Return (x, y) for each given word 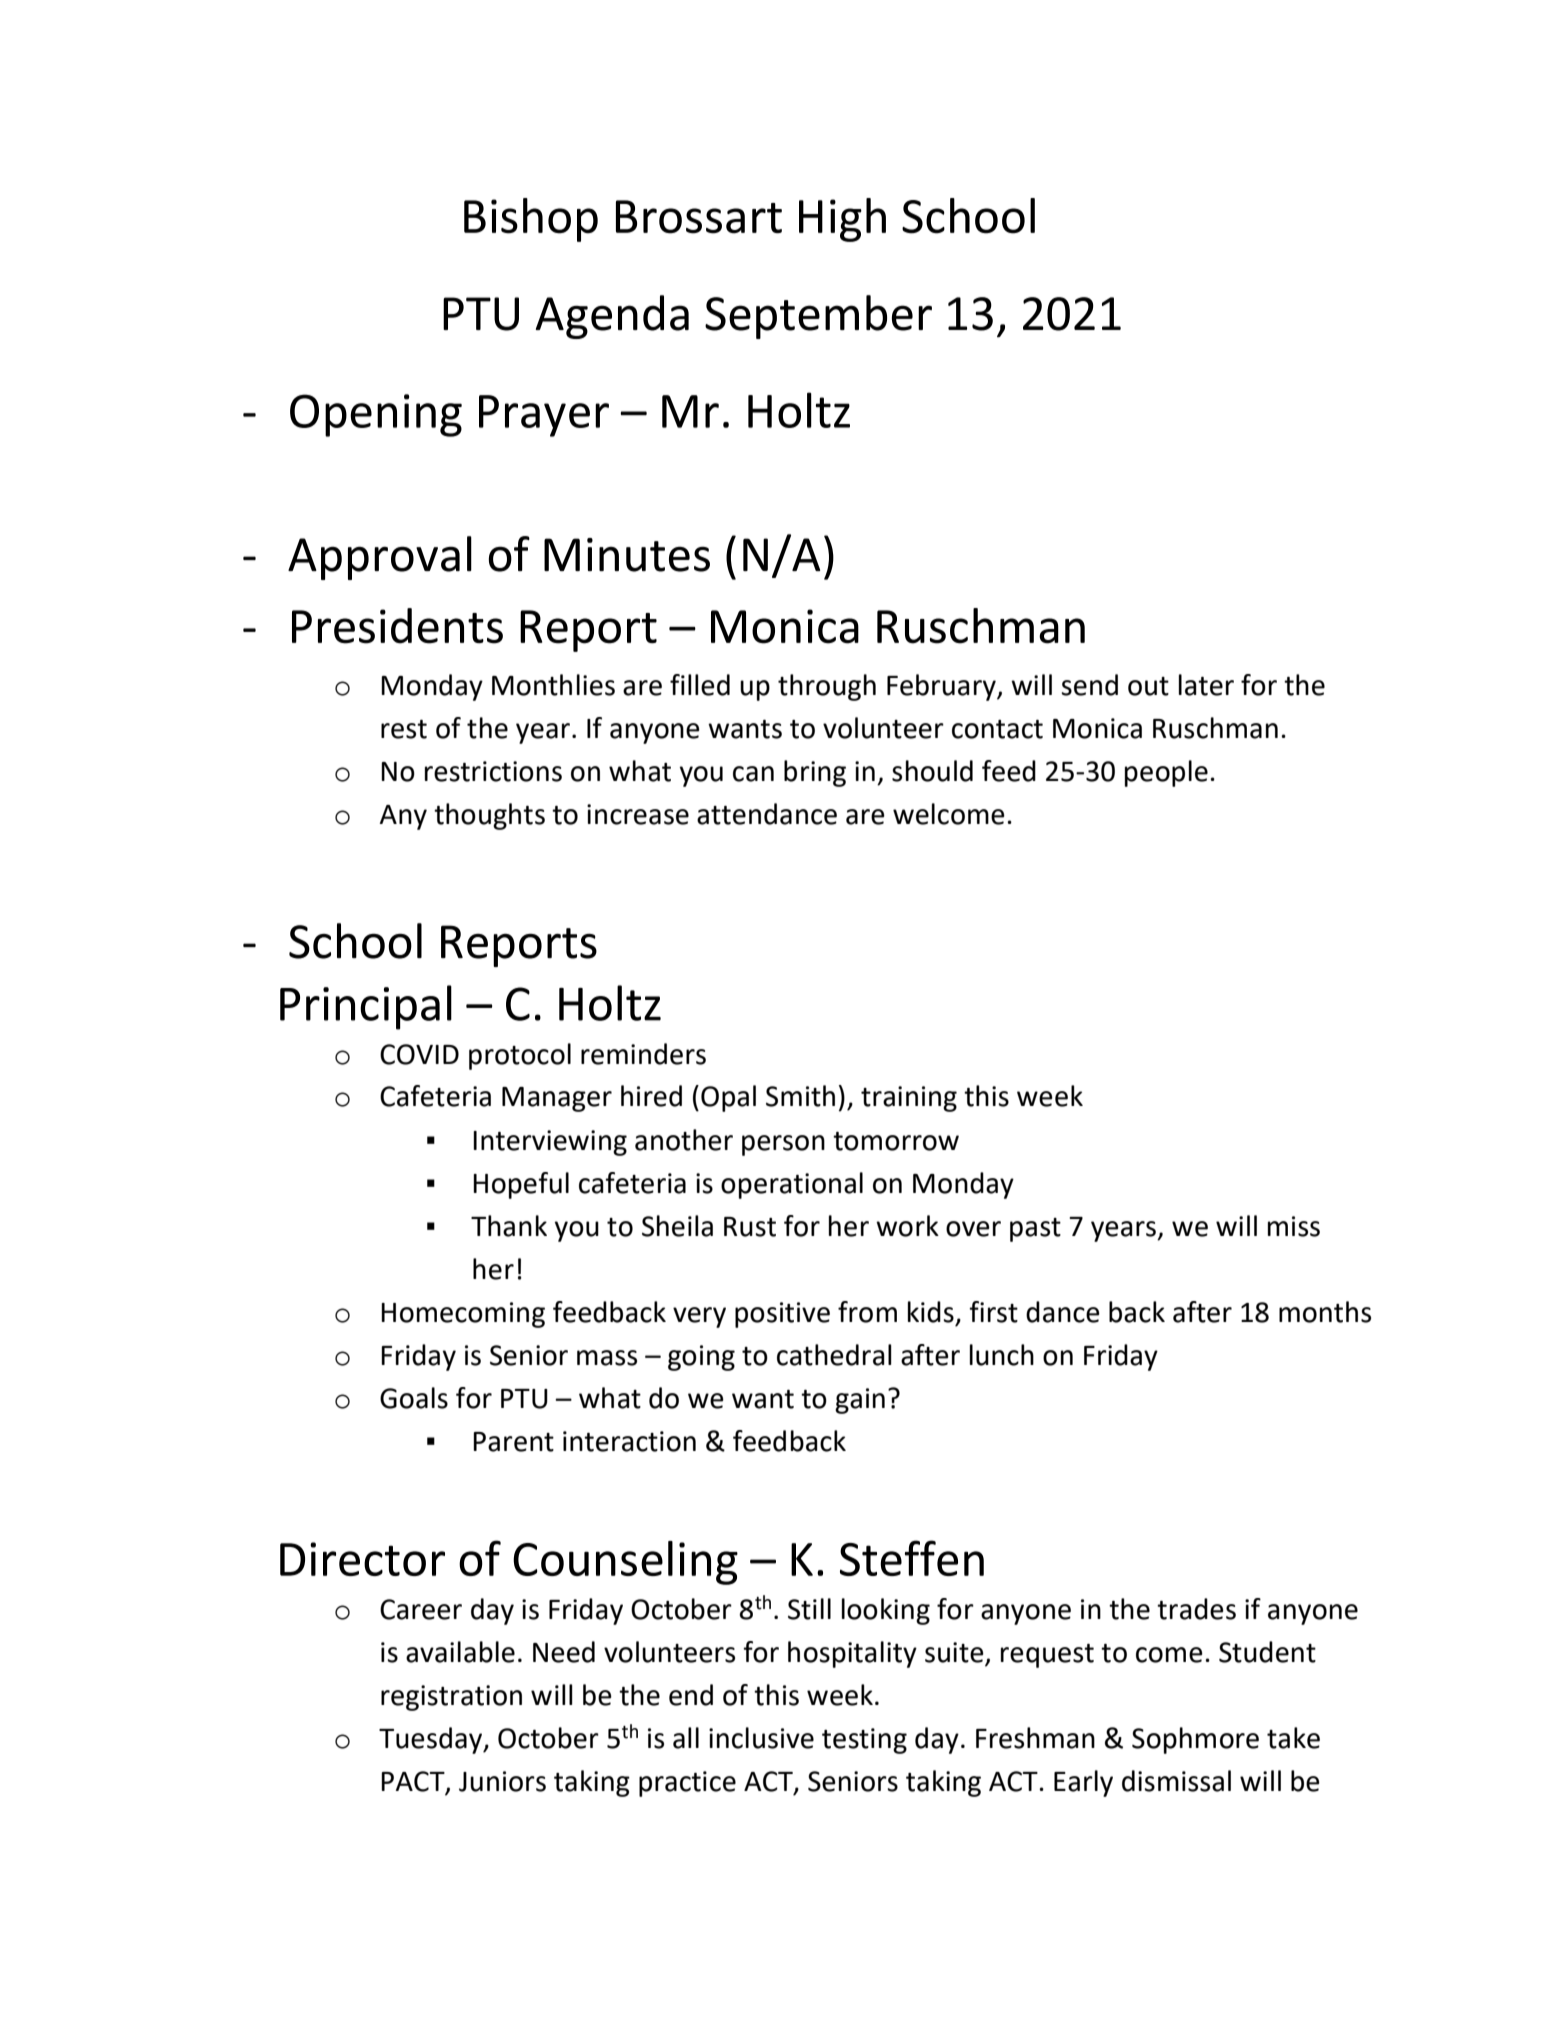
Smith (800, 1096)
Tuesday (432, 1740)
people (1166, 773)
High (842, 220)
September (818, 317)
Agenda (612, 317)
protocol (520, 1056)
